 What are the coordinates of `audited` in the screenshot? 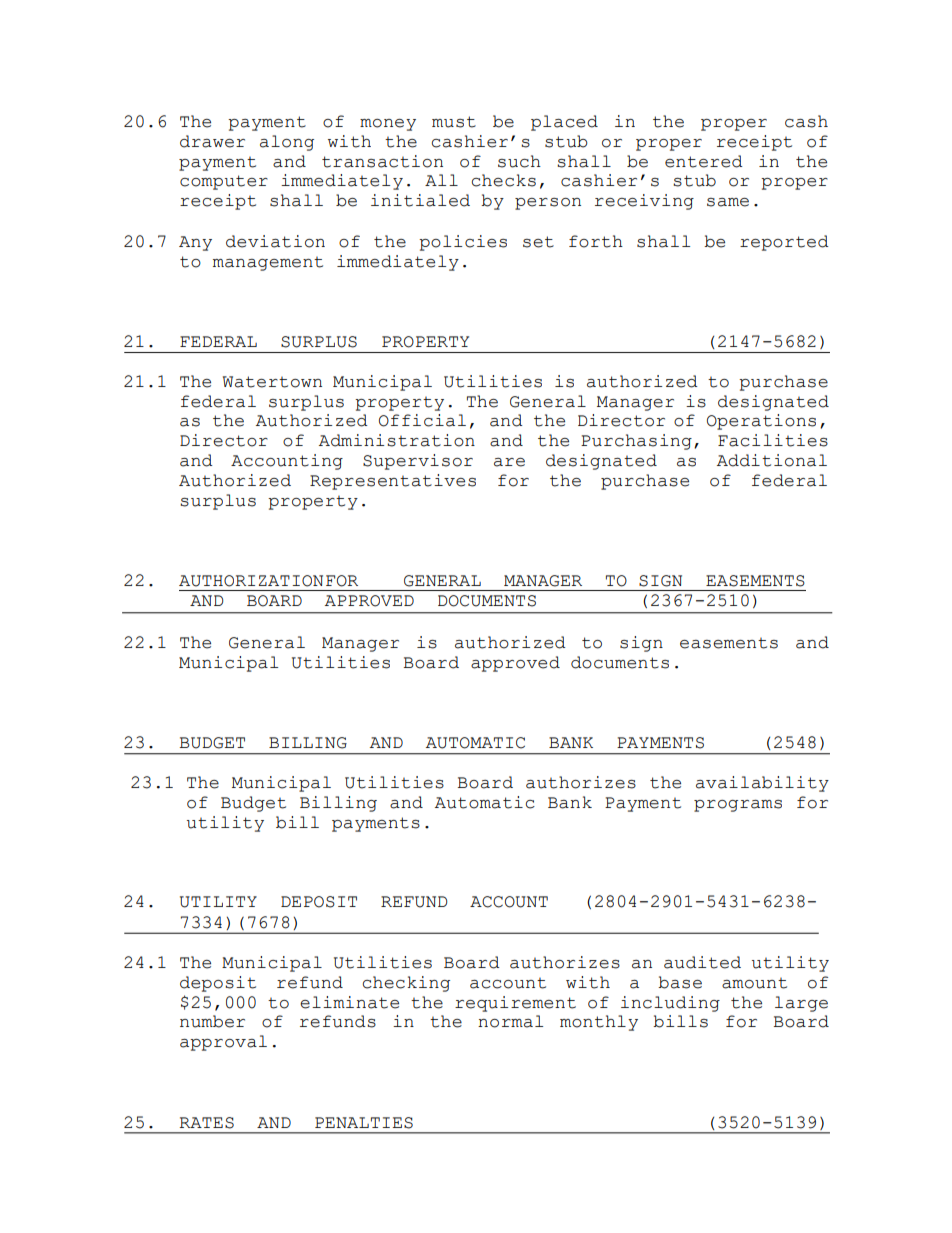 It's located at (702, 962).
